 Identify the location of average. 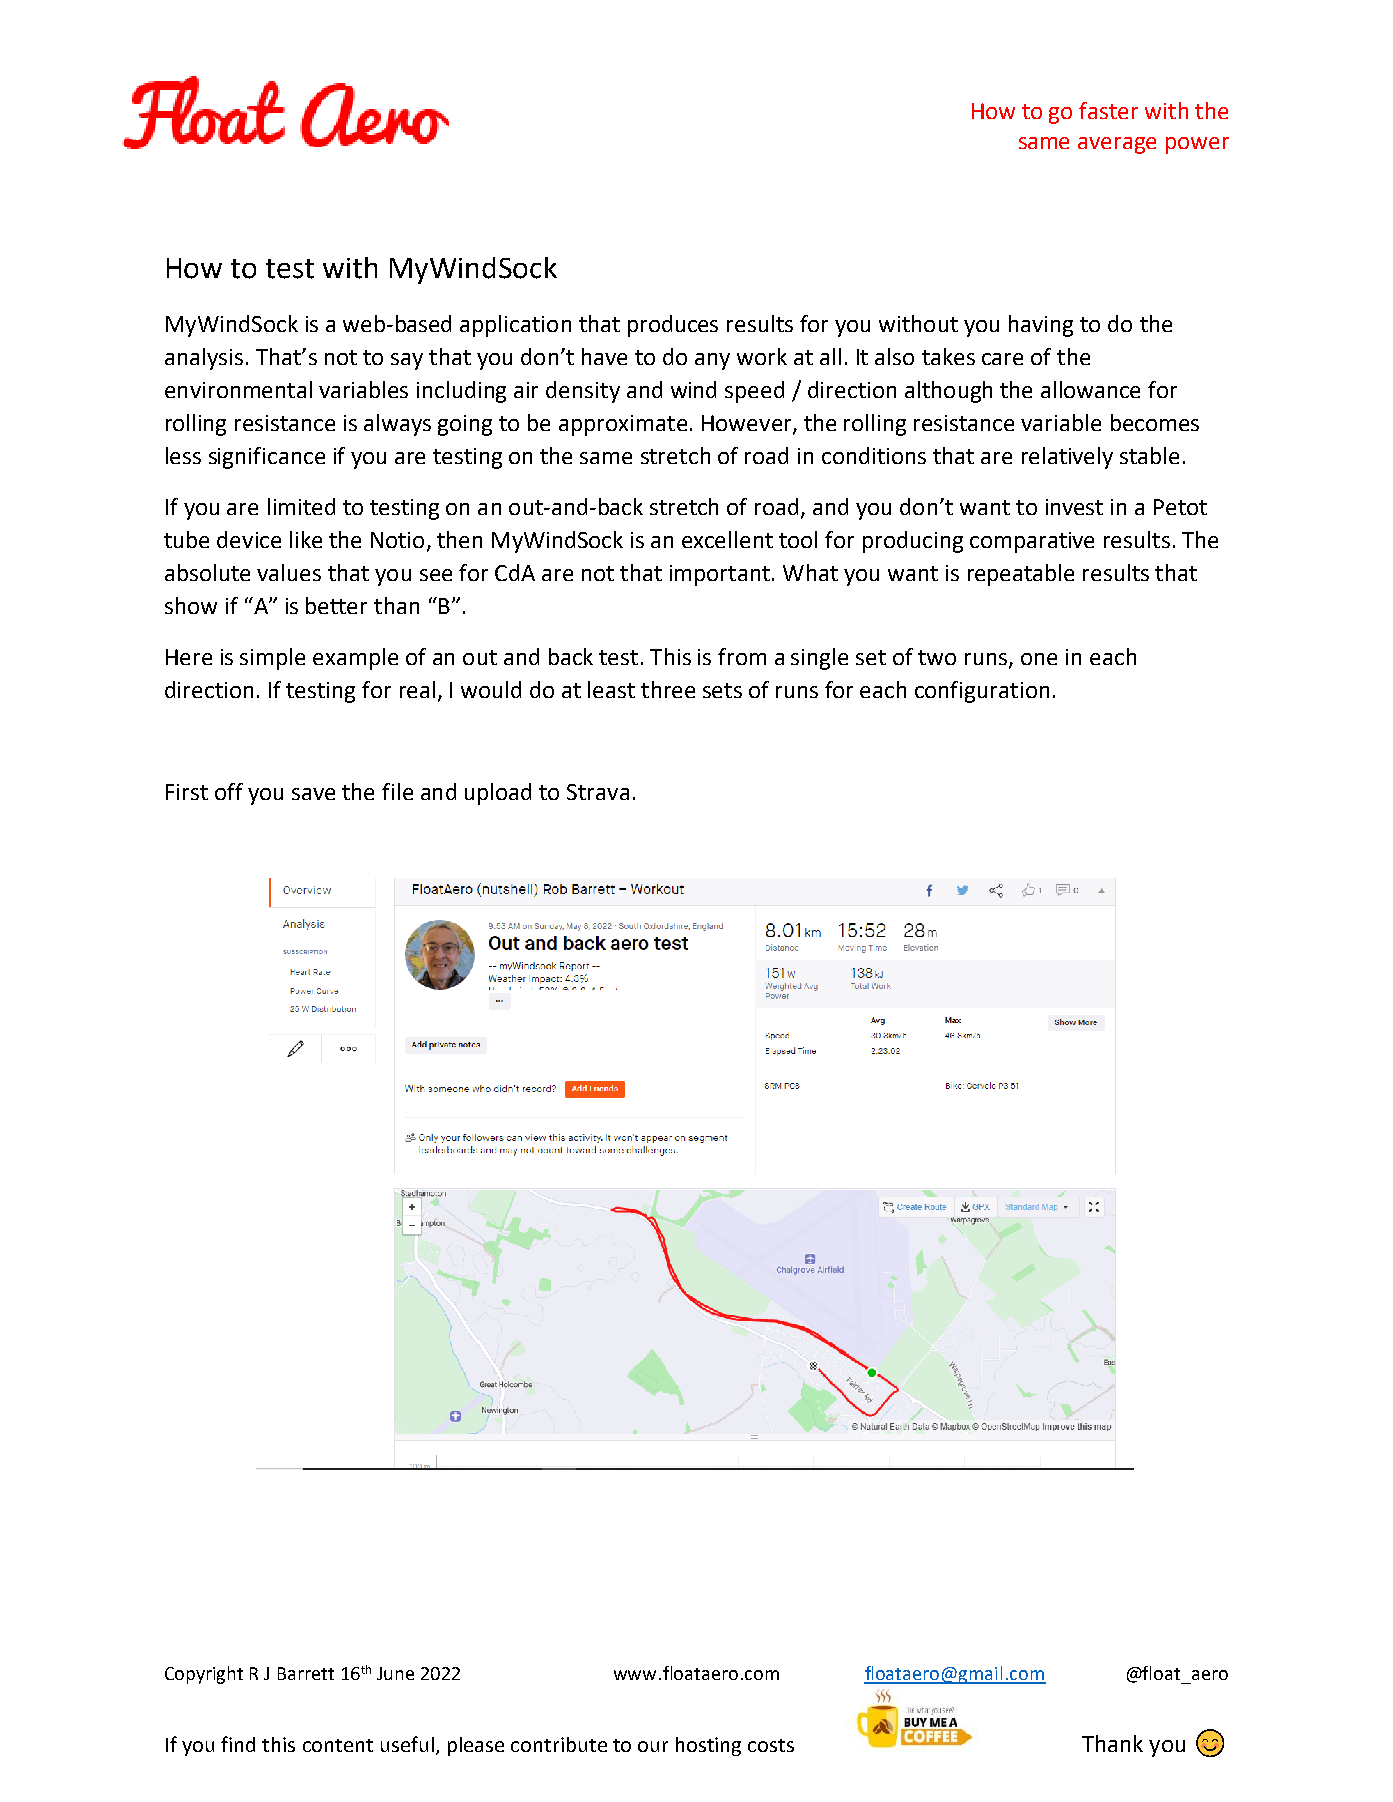
(1117, 145).
